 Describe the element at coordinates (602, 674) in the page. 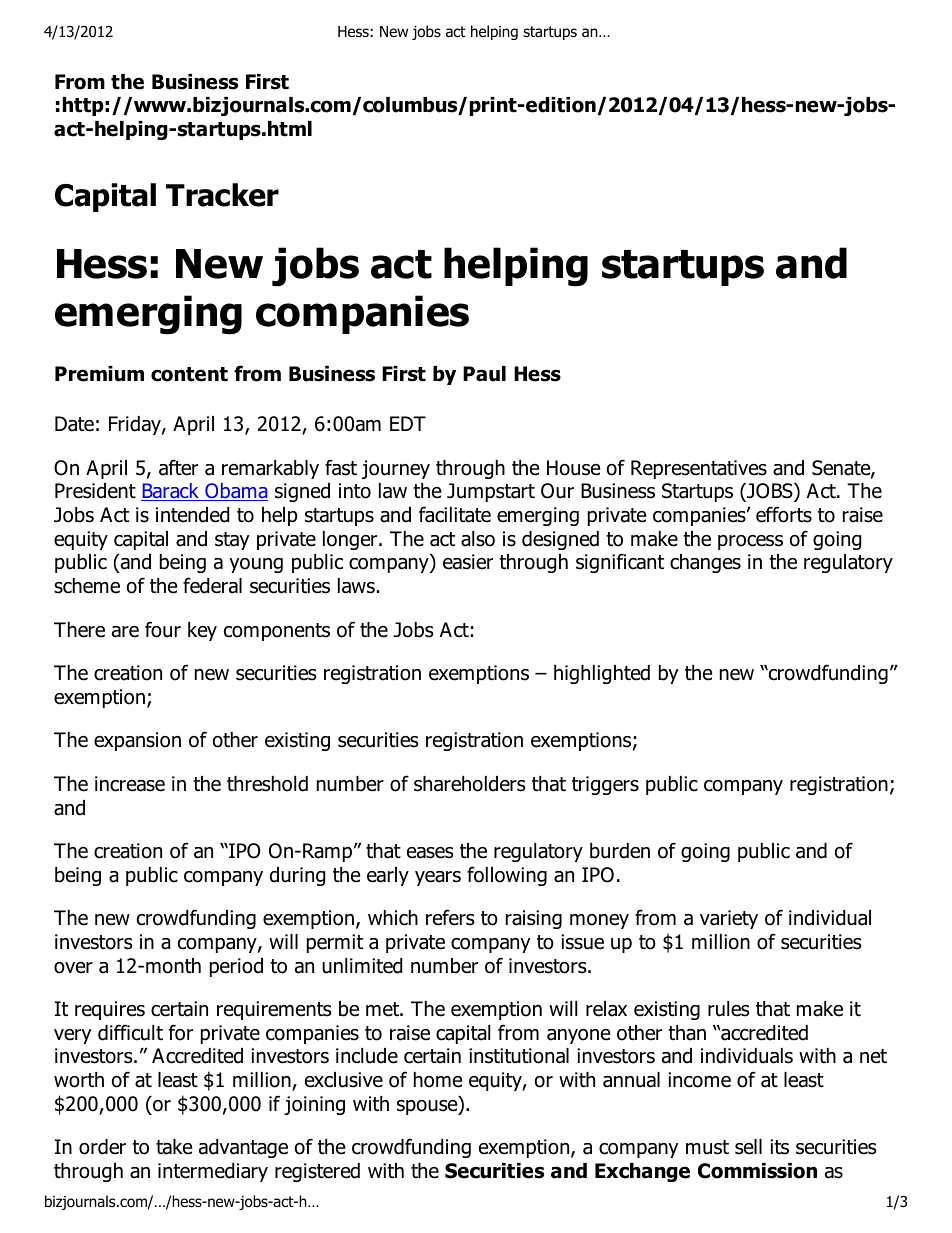

I see `highlighted` at that location.
